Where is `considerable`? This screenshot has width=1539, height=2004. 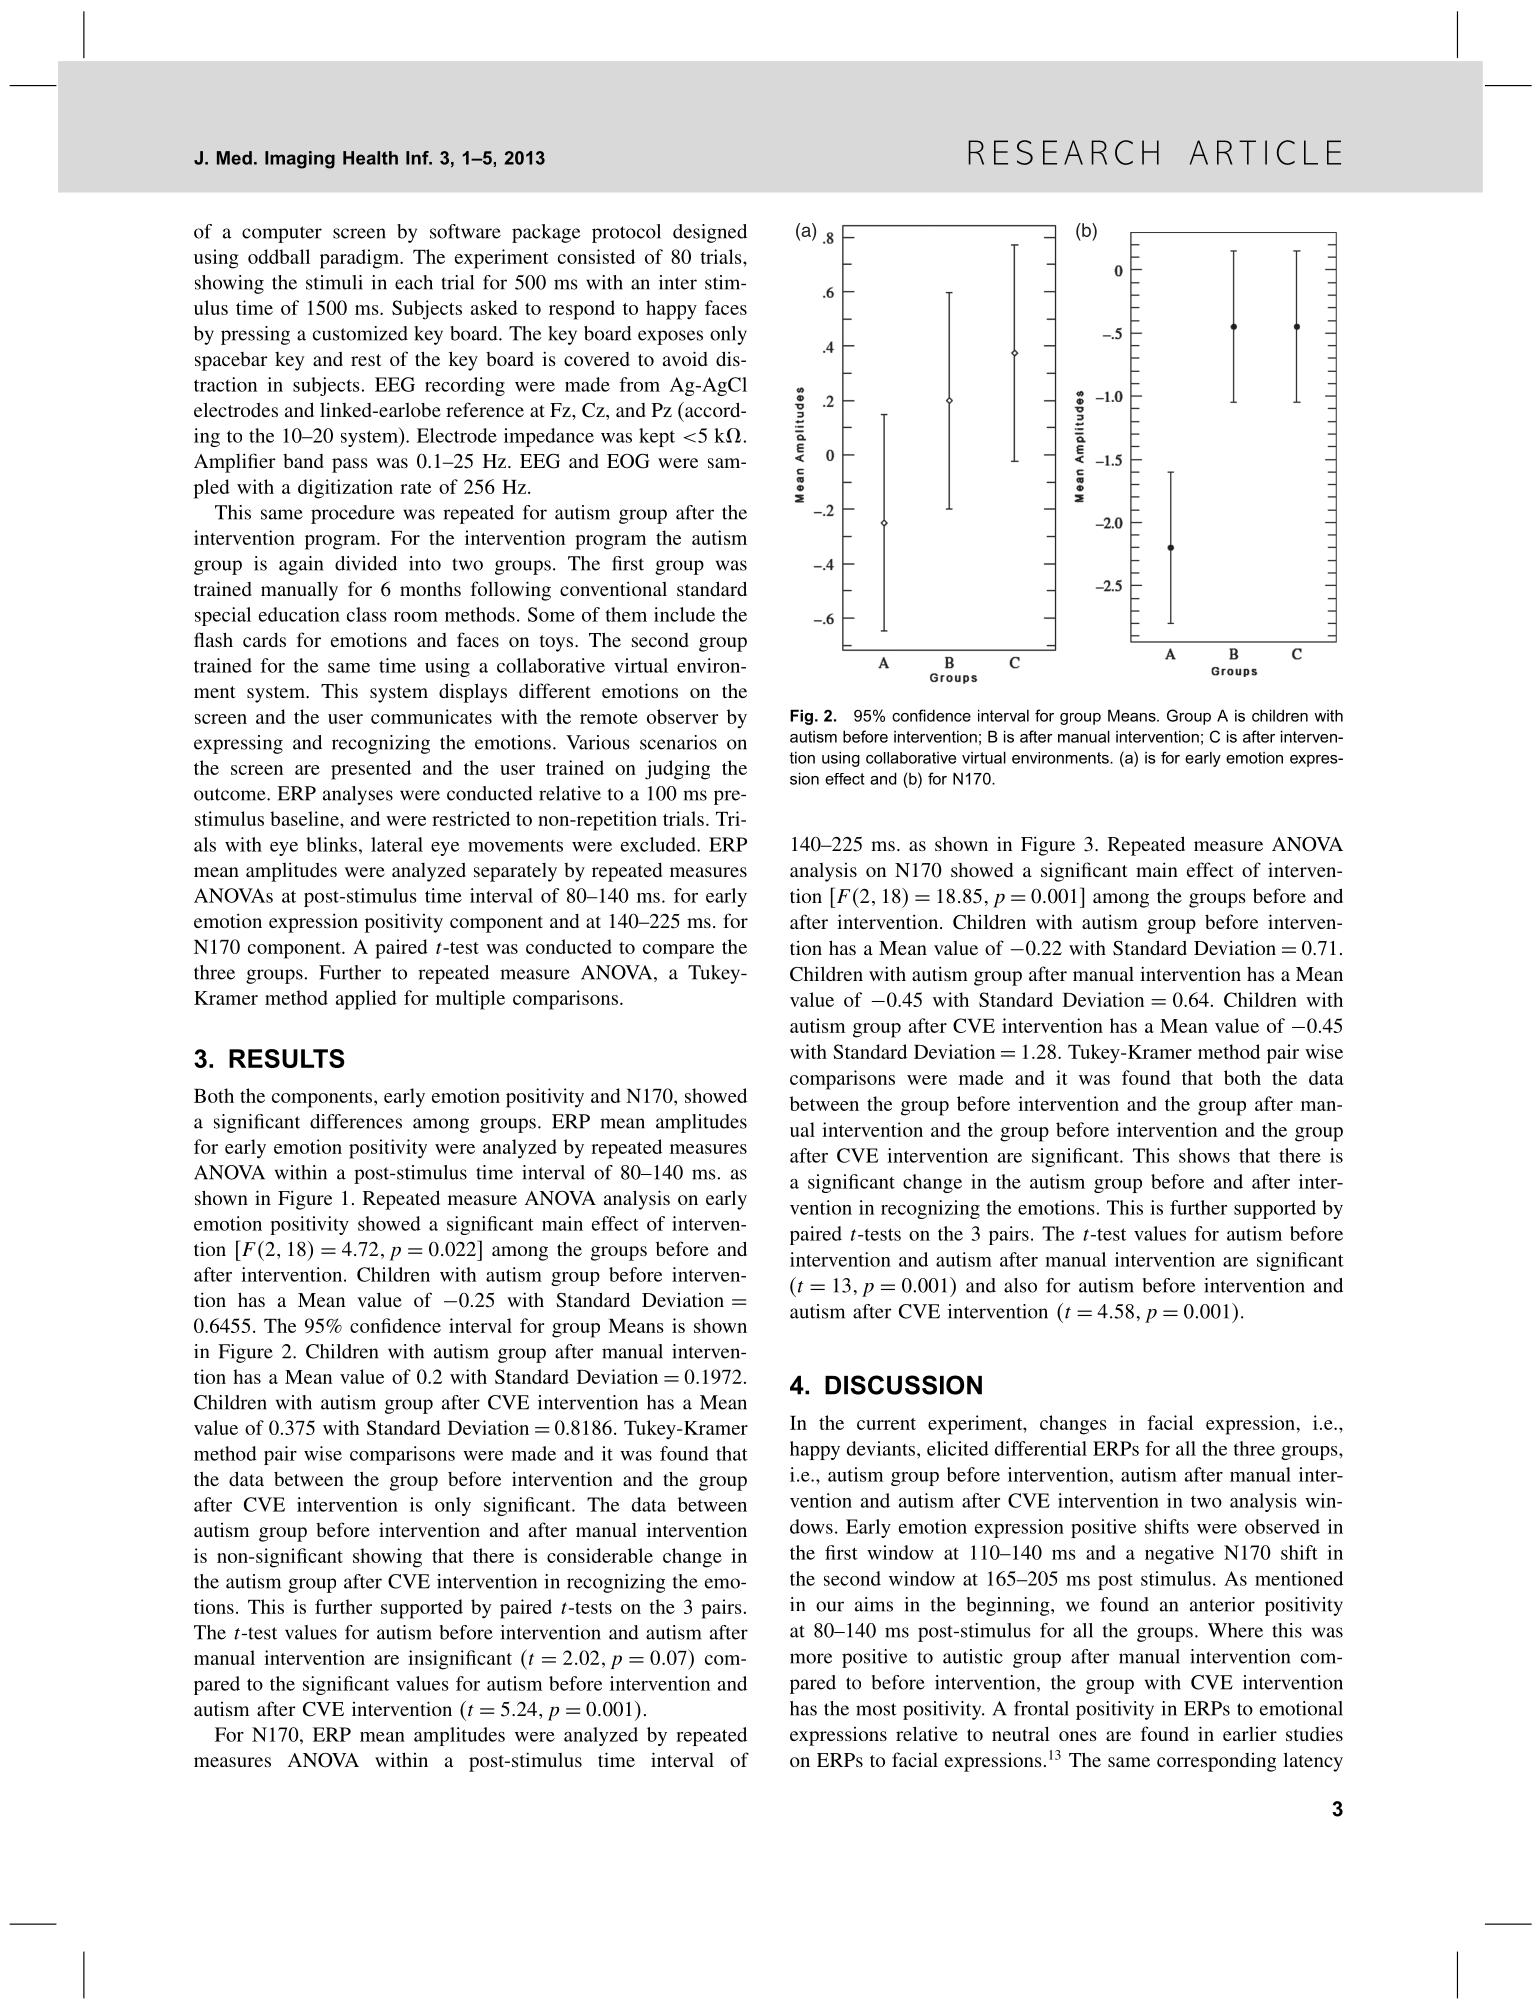
considerable is located at coordinates (600, 1555).
